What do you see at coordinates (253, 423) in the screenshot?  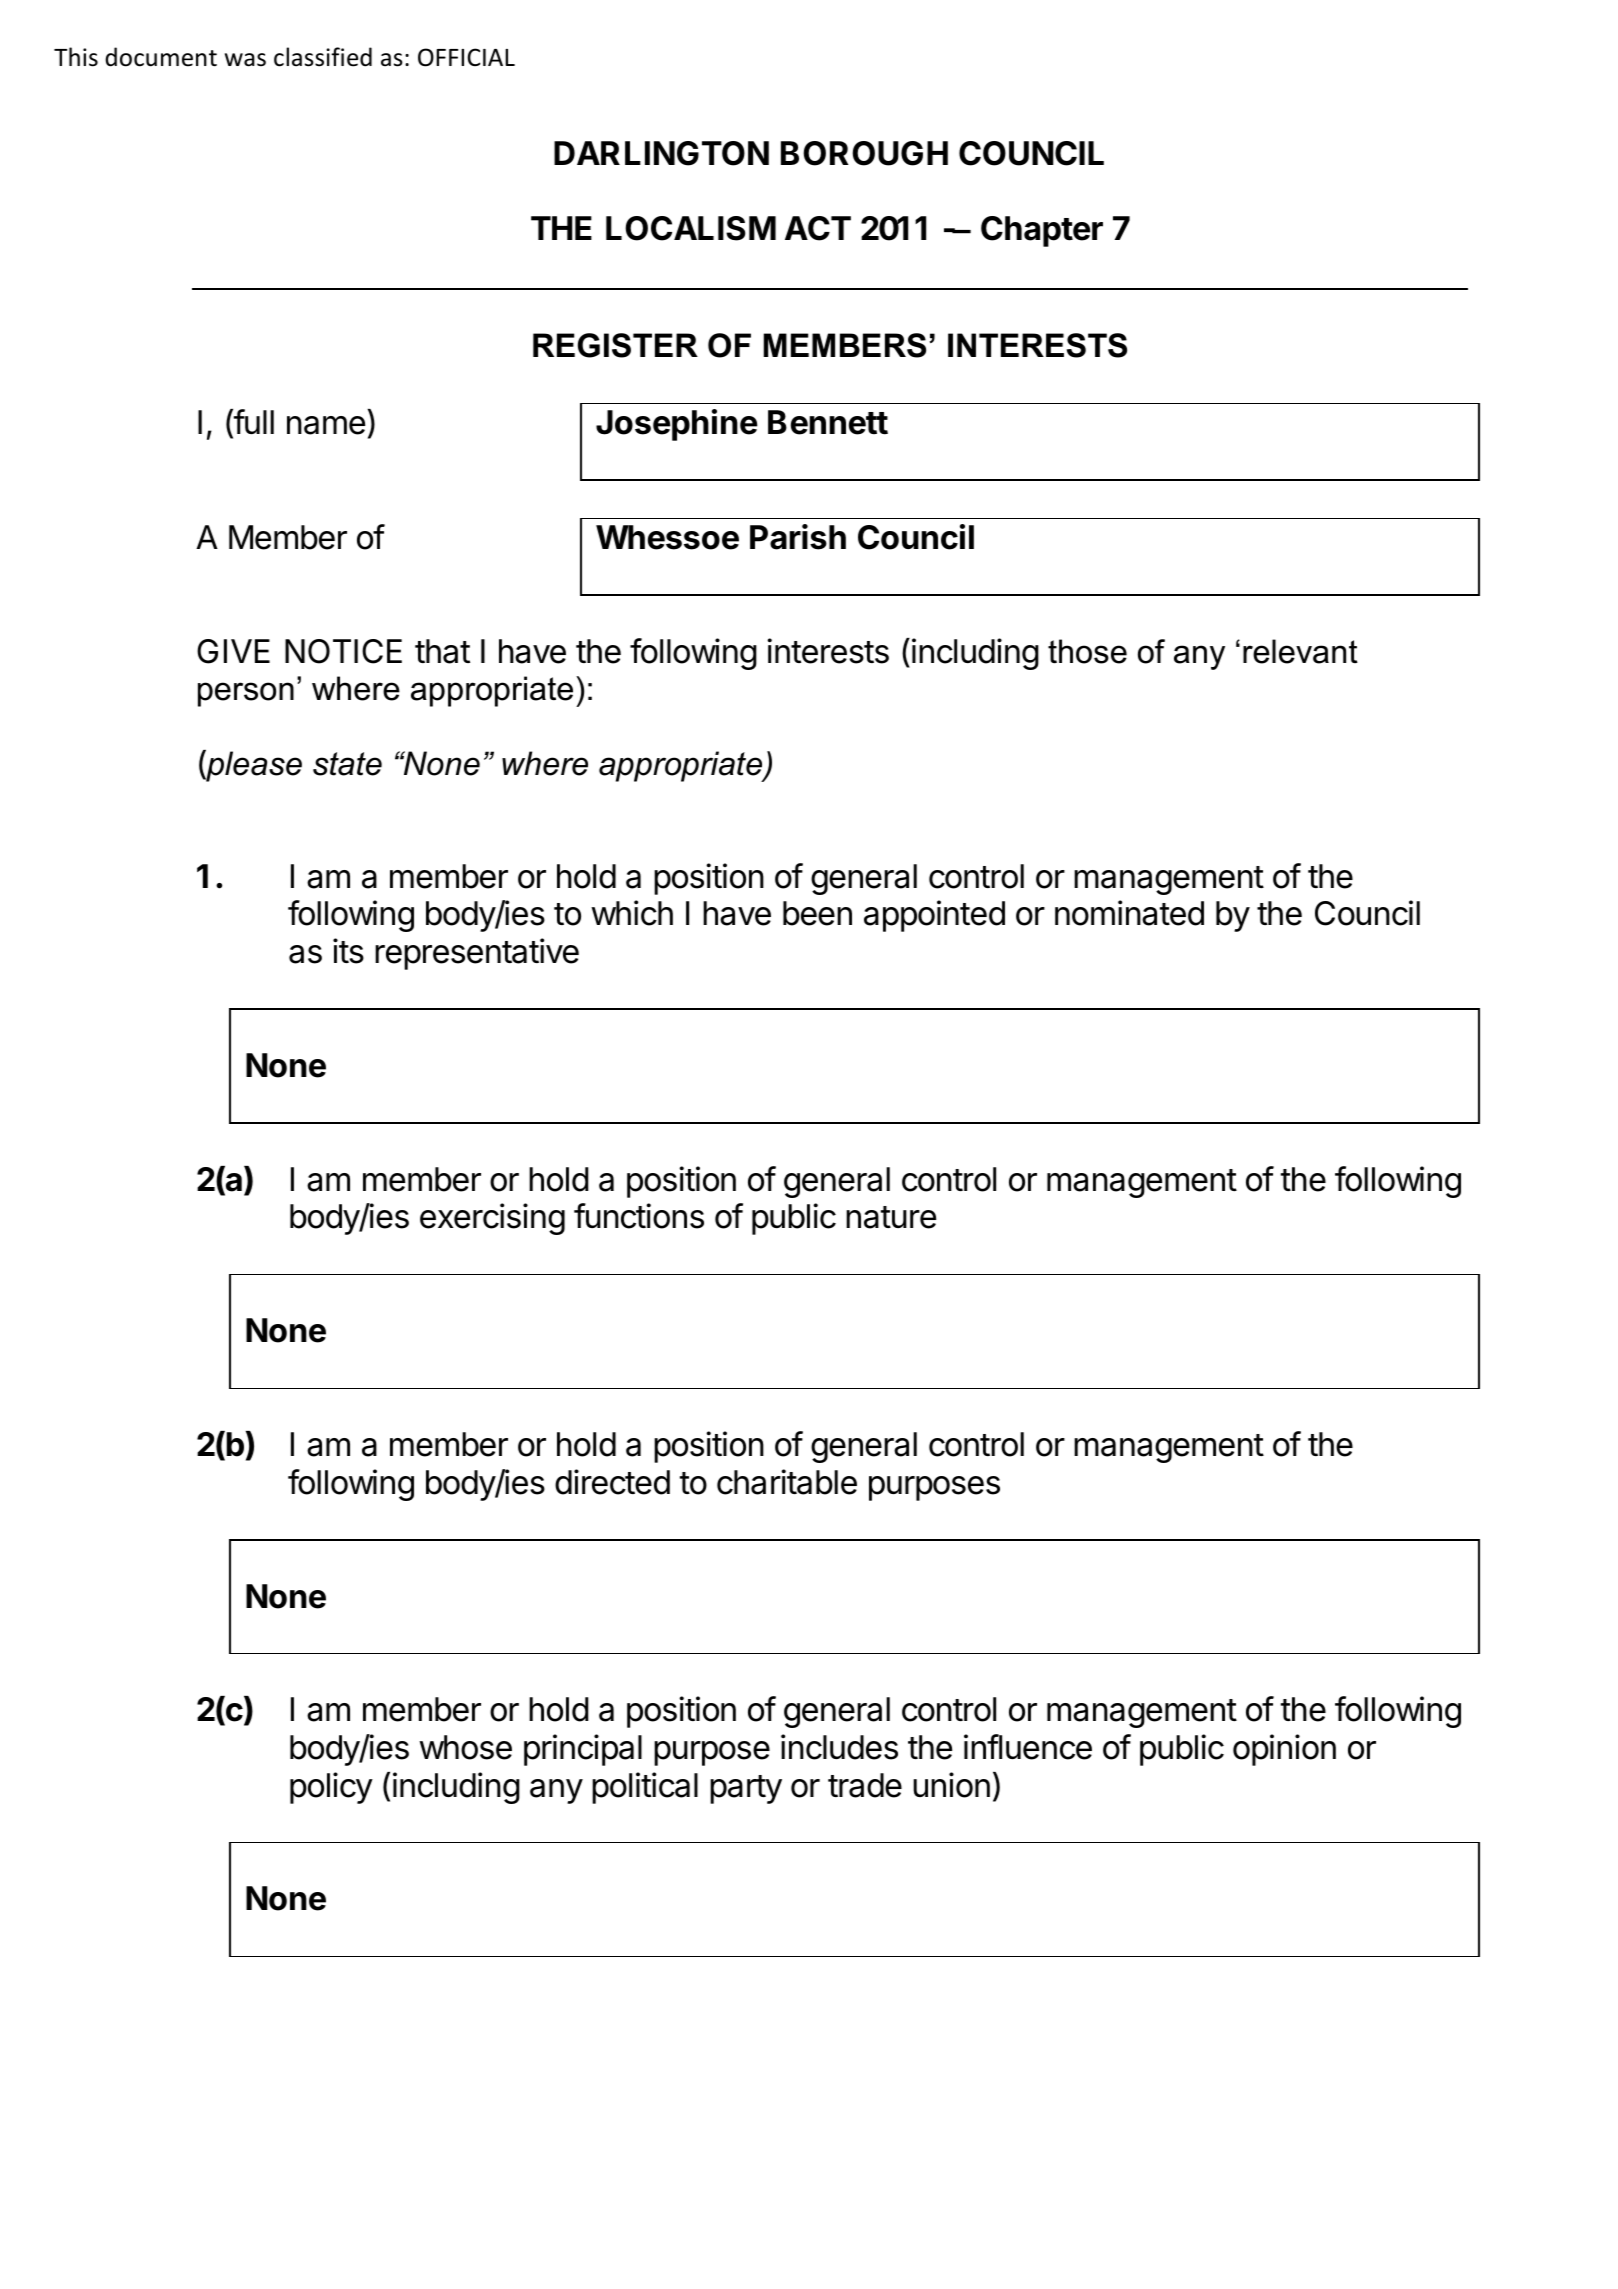 I see `full` at bounding box center [253, 423].
